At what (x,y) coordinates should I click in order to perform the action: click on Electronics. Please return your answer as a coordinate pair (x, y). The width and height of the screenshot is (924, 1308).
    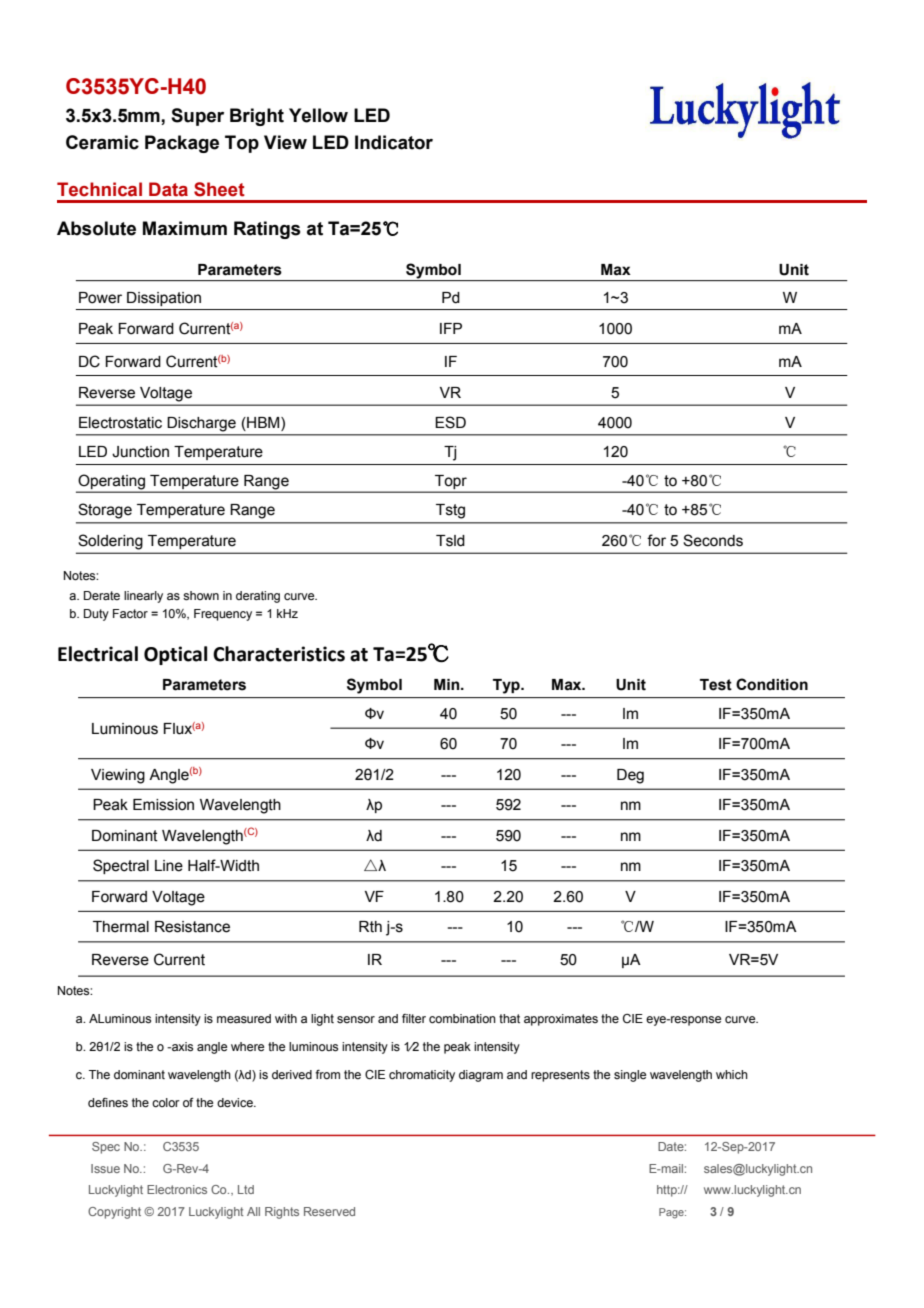
    Looking at the image, I should click on (177, 1189).
